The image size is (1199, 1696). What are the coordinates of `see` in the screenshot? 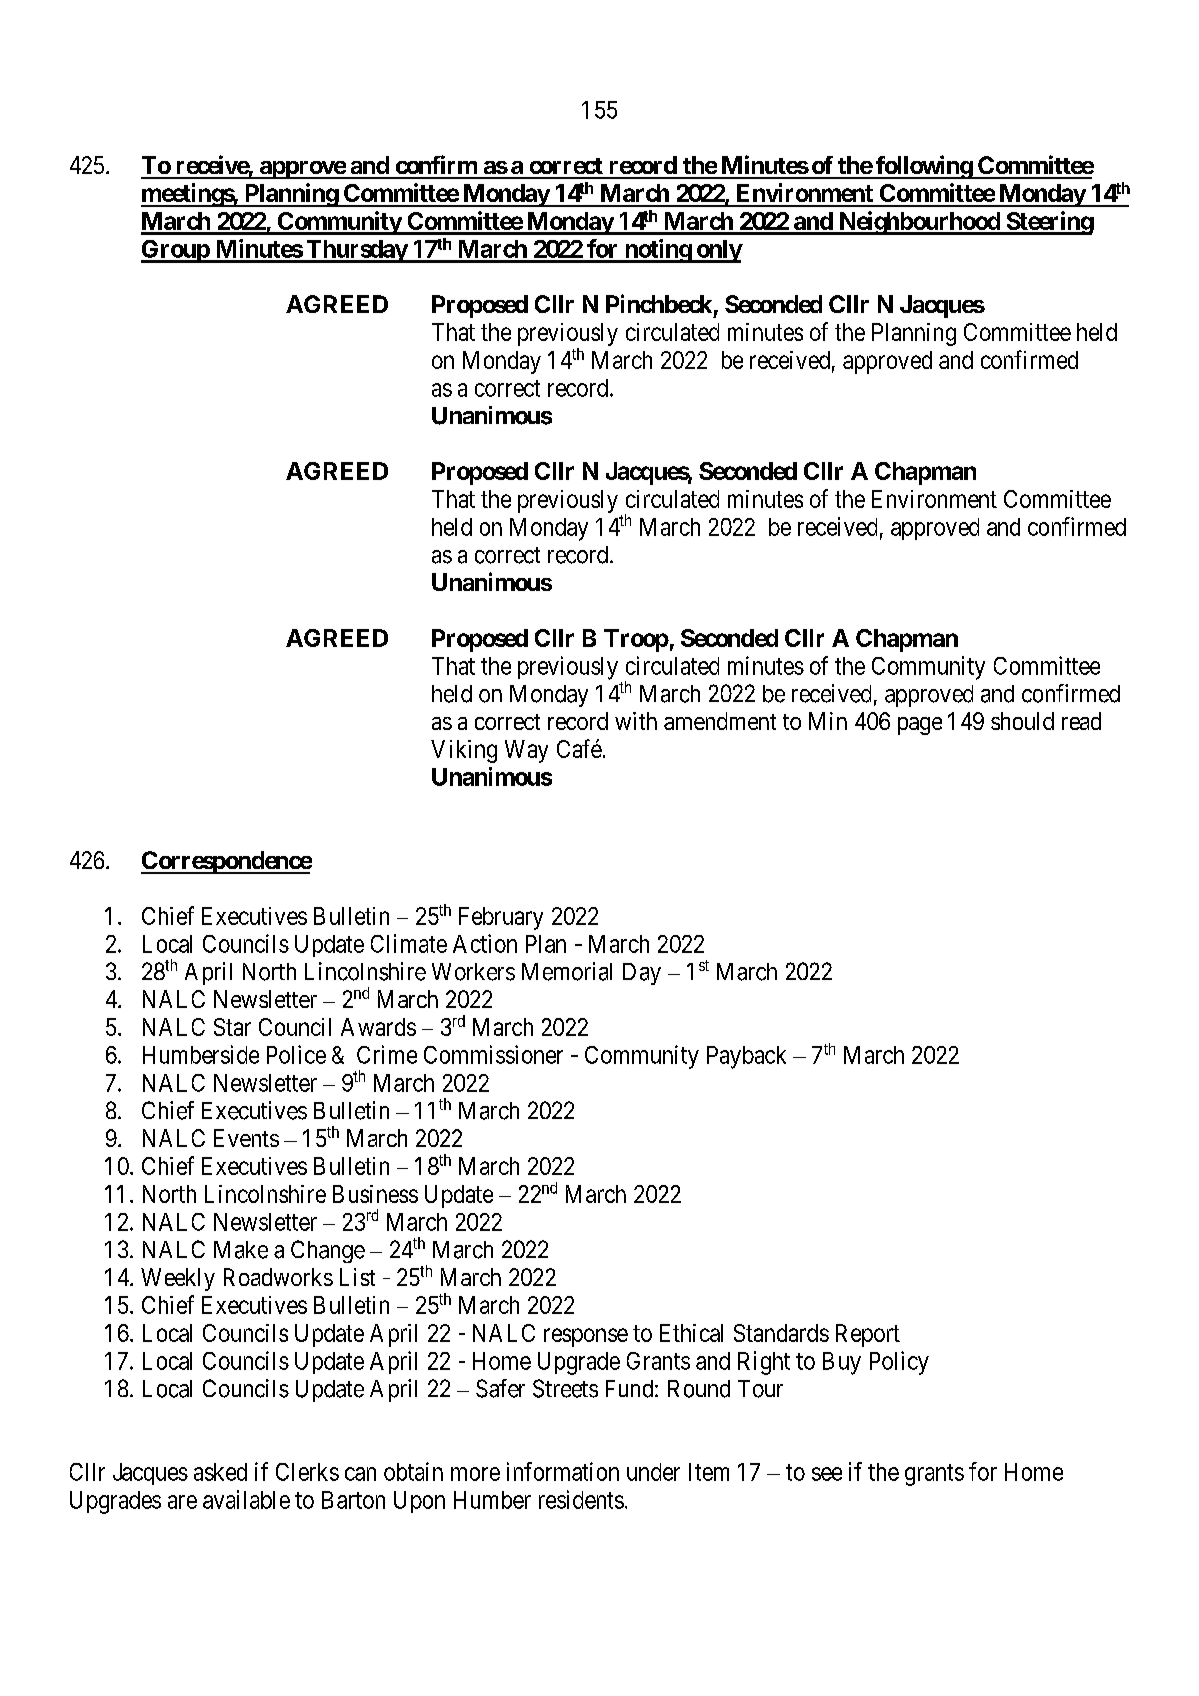 It's located at (827, 1474).
